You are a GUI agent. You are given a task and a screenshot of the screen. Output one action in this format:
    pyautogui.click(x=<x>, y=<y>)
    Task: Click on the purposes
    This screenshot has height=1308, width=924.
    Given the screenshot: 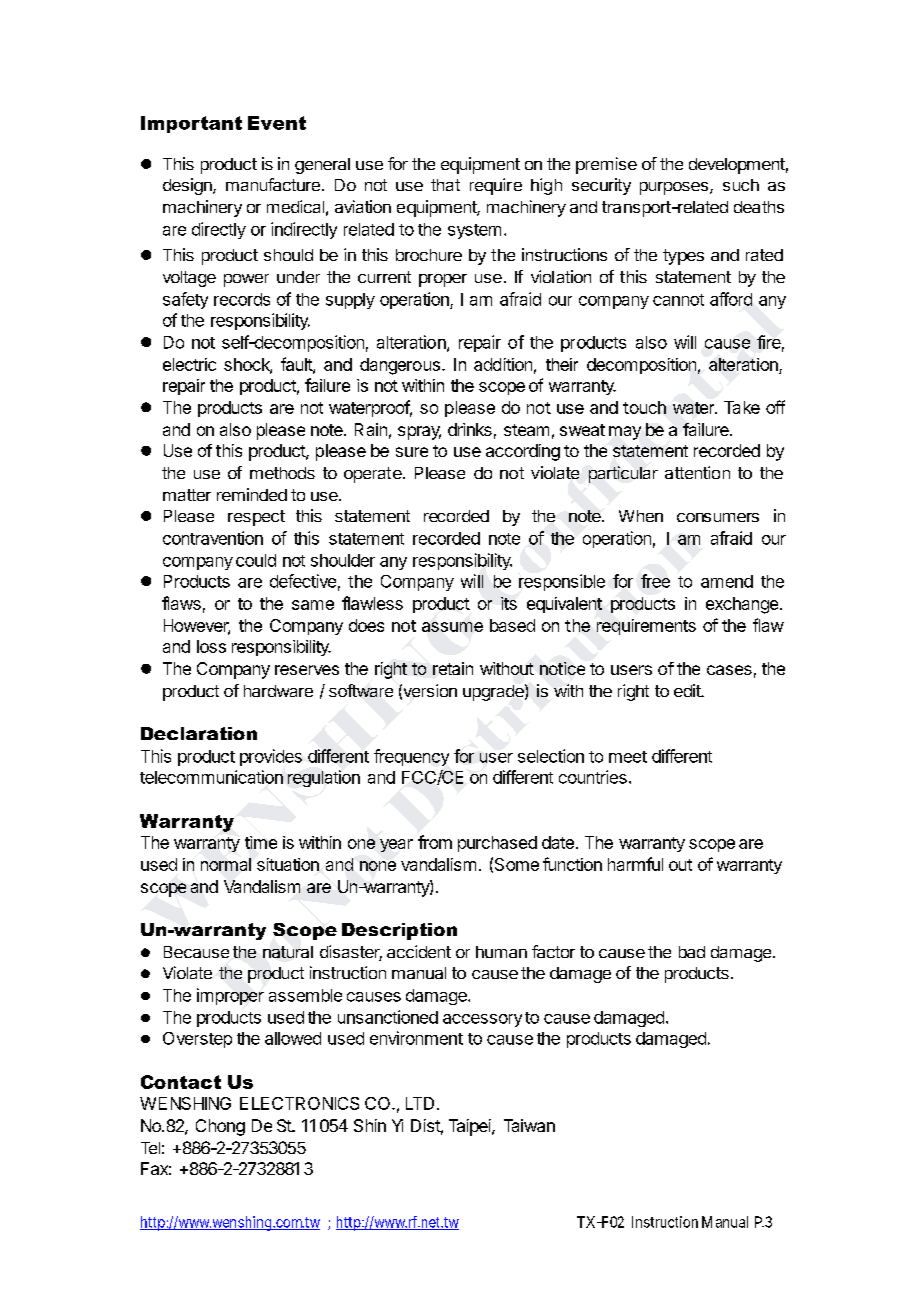 What is the action you would take?
    pyautogui.click(x=674, y=188)
